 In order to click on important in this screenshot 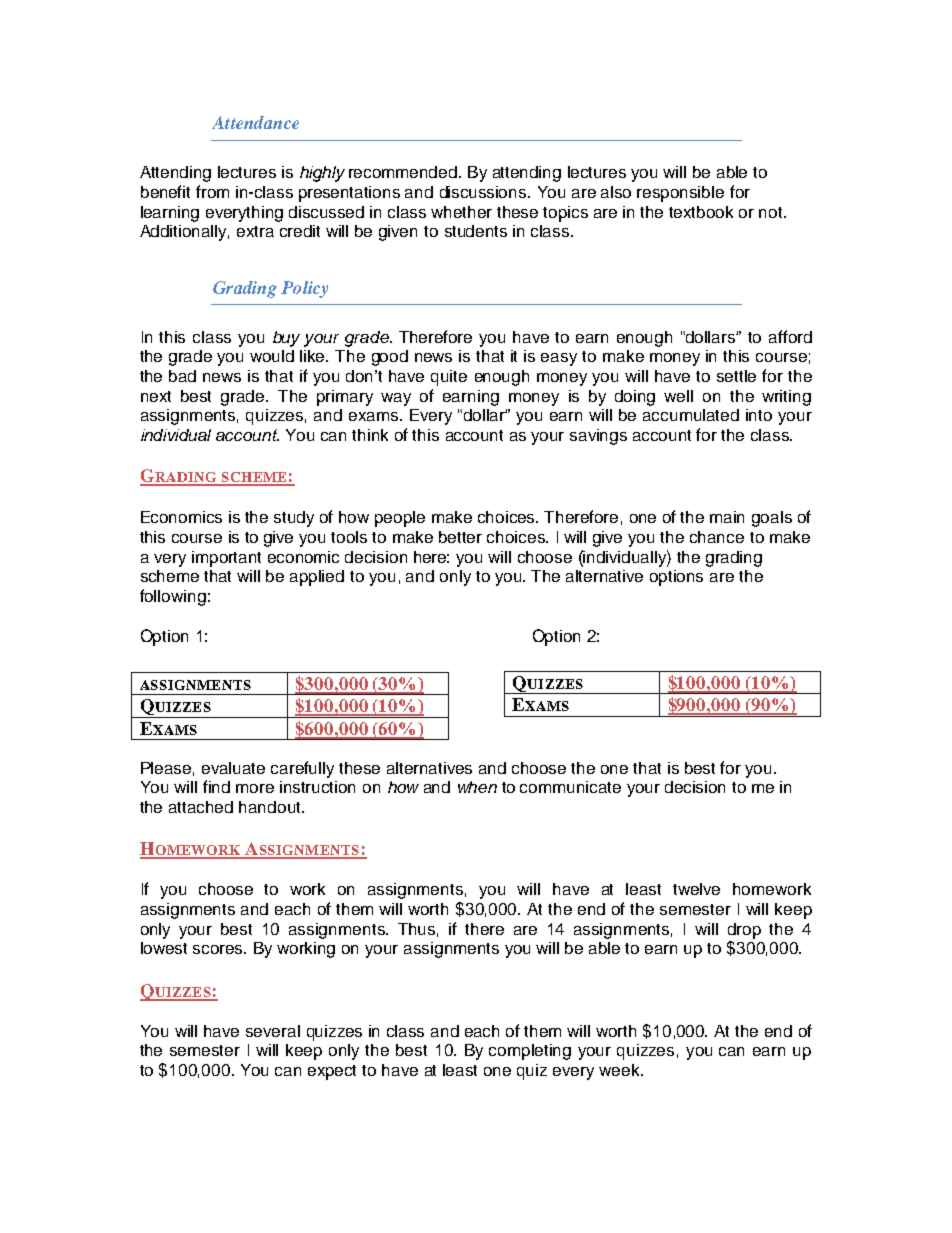, I will do `click(226, 559)`.
